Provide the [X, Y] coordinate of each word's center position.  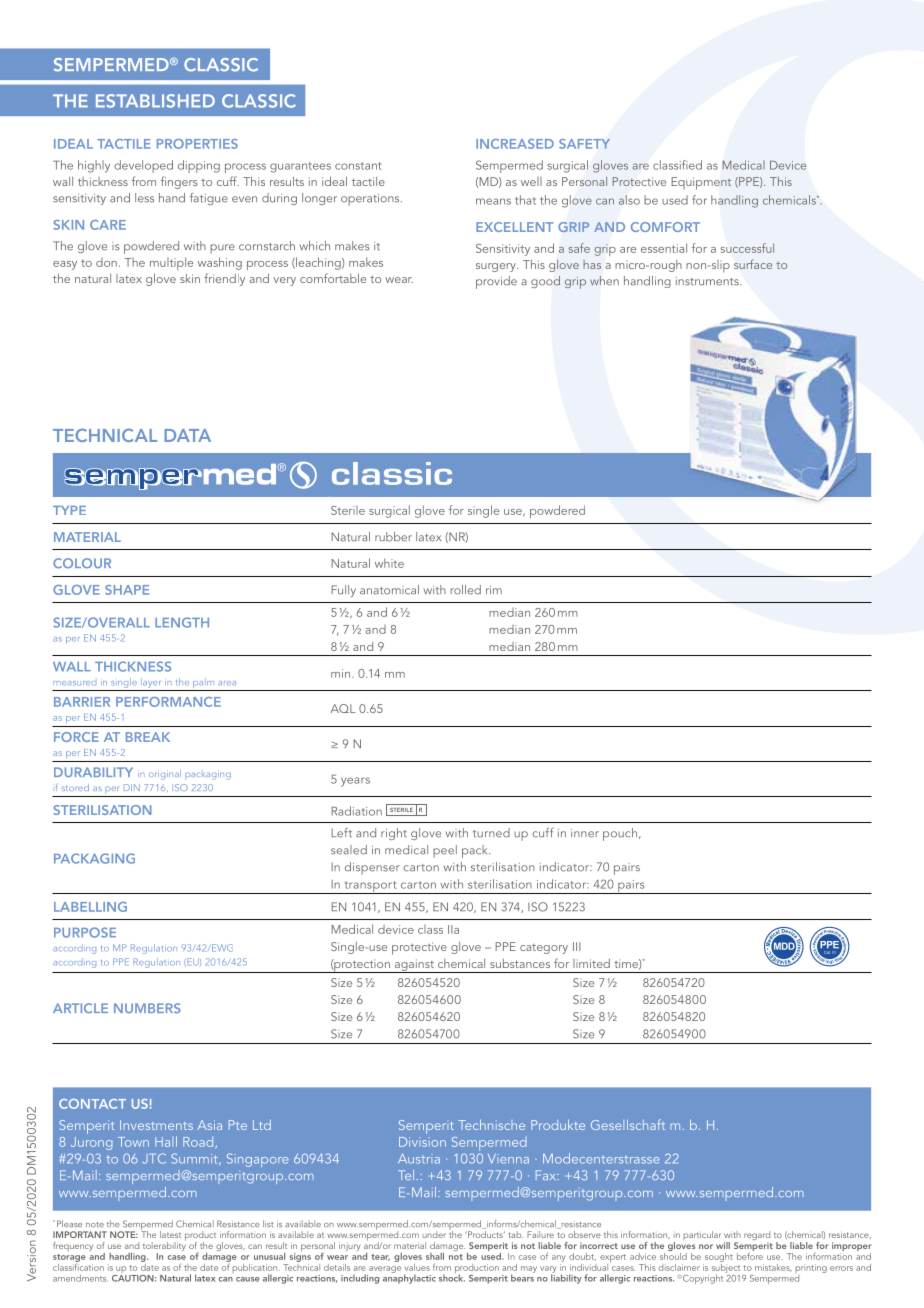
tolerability [164, 1246]
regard [757, 1237]
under [434, 1234]
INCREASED [515, 144]
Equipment [701, 183]
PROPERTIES [197, 144]
